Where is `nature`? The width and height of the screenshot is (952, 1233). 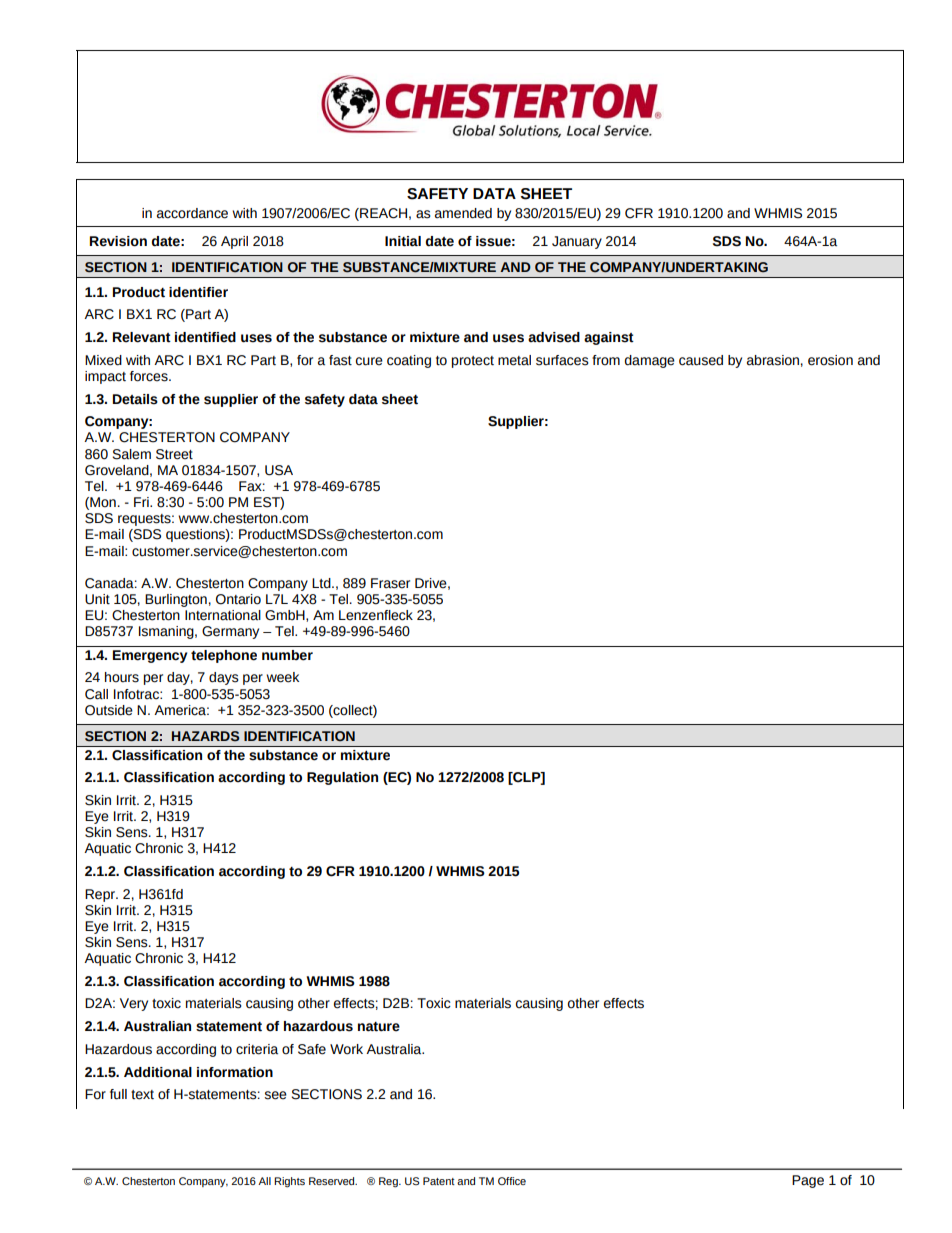
nature is located at coordinates (379, 1027).
